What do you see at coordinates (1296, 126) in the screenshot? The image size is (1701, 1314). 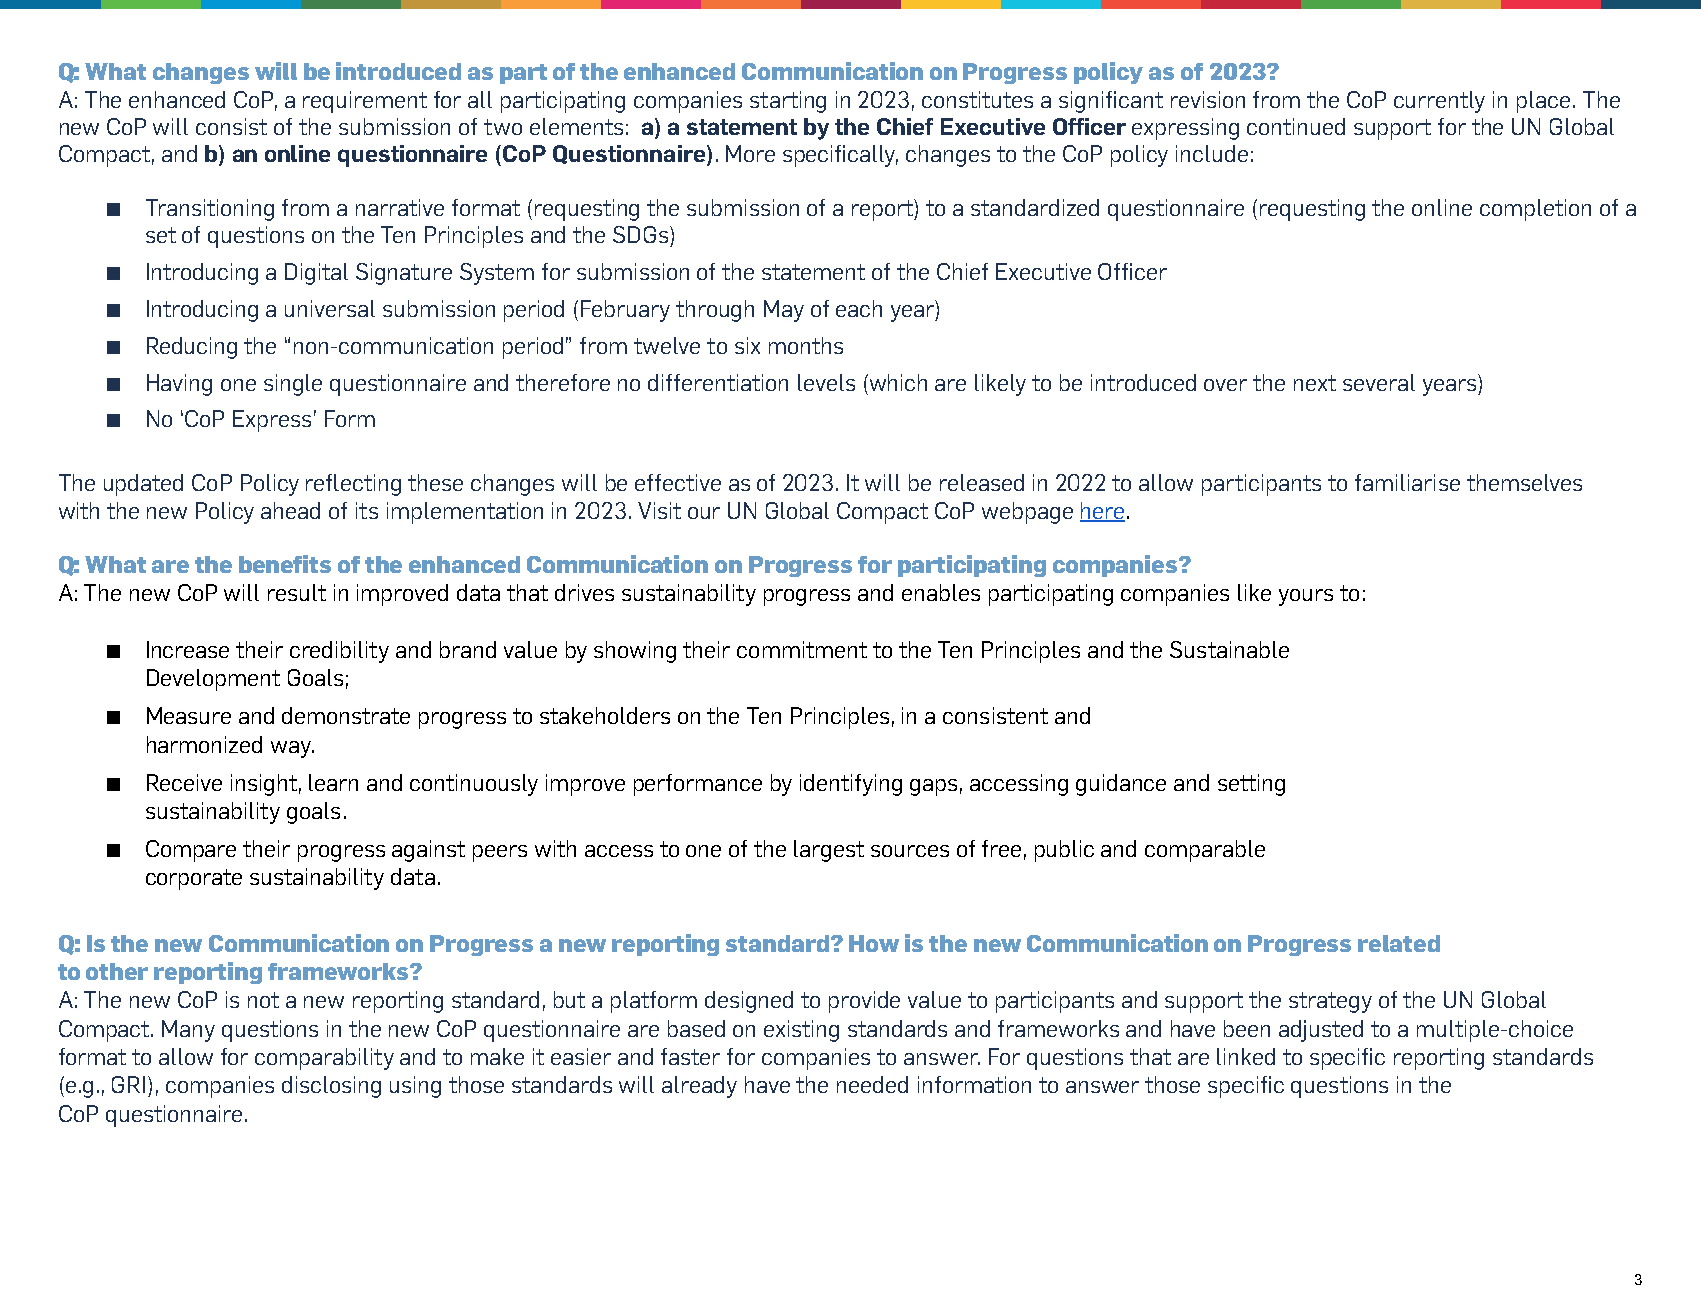 I see `continued` at bounding box center [1296, 126].
